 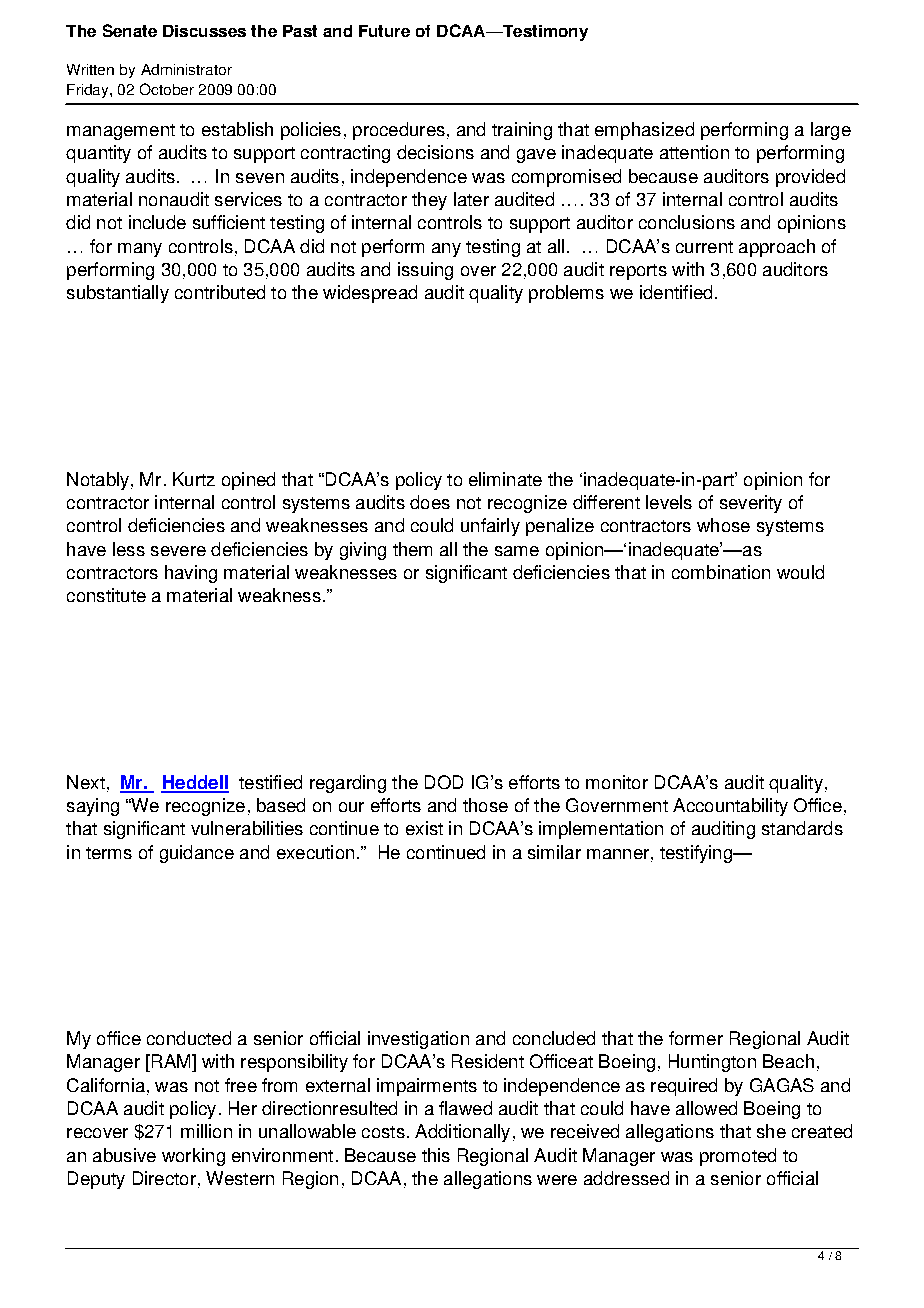 I want to click on having, so click(x=191, y=574).
